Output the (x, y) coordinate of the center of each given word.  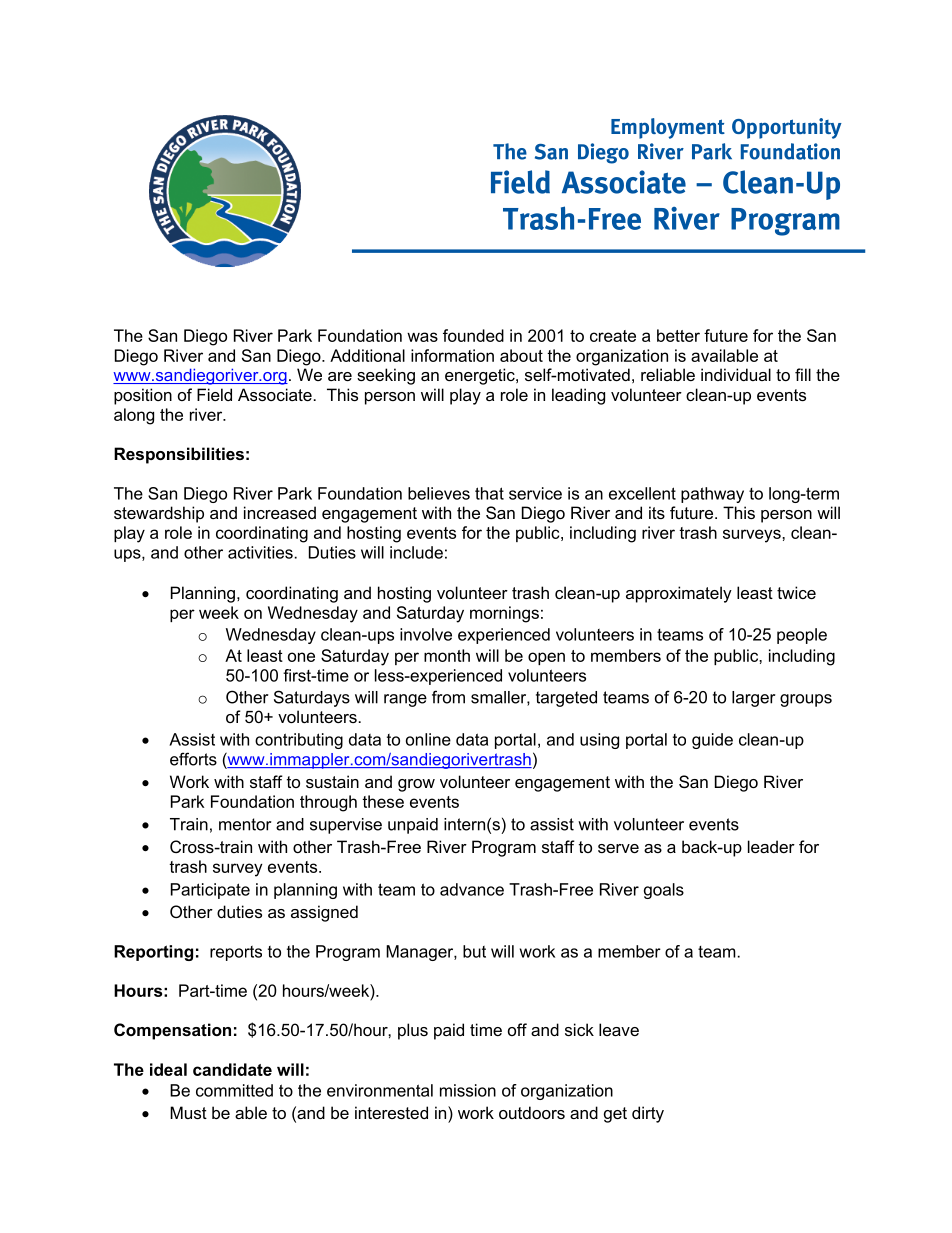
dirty (648, 1114)
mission (468, 1090)
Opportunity (787, 128)
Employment (668, 128)
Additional (367, 355)
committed (234, 1090)
